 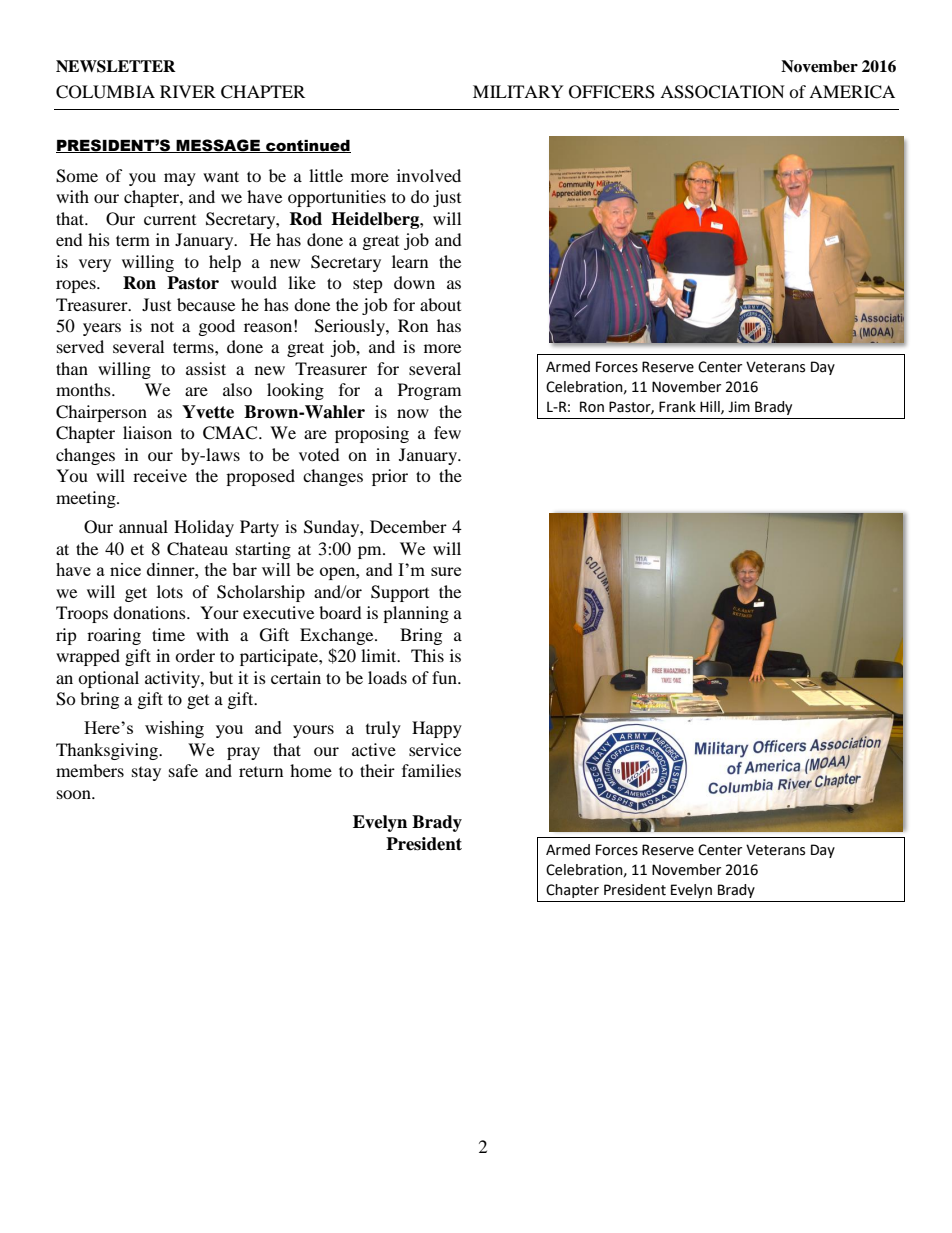 What do you see at coordinates (518, 91) in the page?
I see `MILITARY` at bounding box center [518, 91].
